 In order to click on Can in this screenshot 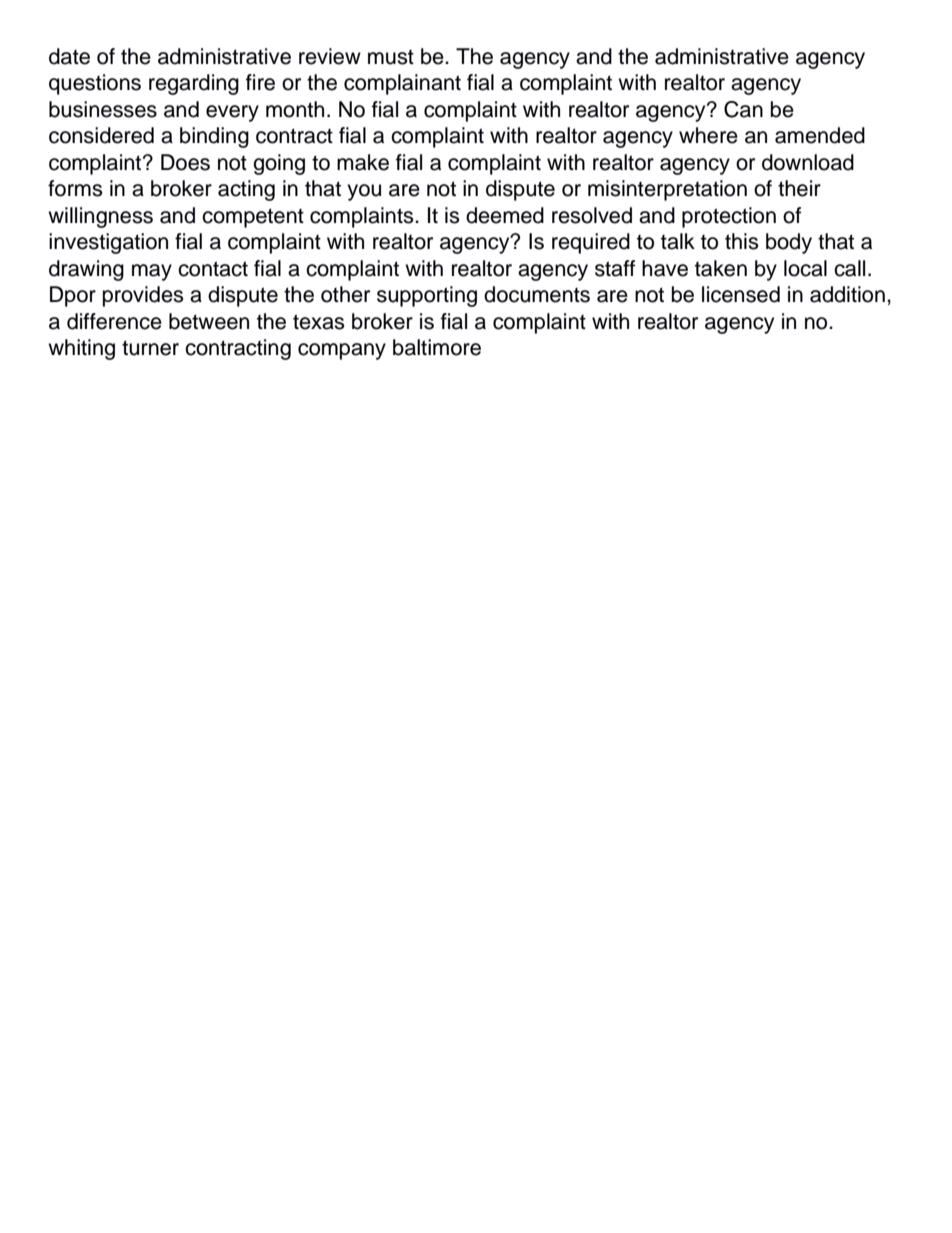, I will do `click(743, 109)`.
